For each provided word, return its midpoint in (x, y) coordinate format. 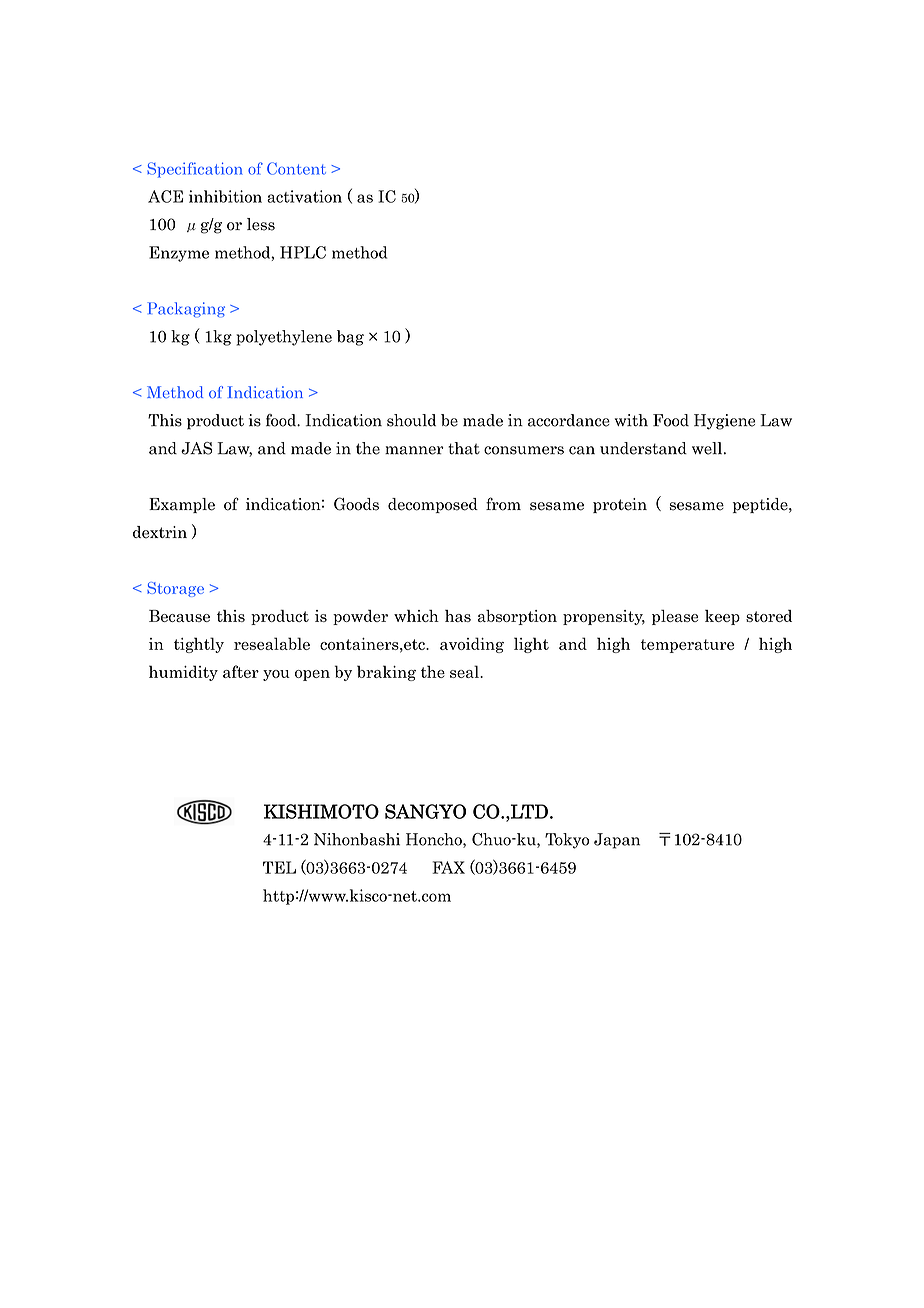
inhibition (225, 196)
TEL (279, 867)
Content (296, 168)
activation (304, 196)
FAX (448, 867)
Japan (617, 841)
